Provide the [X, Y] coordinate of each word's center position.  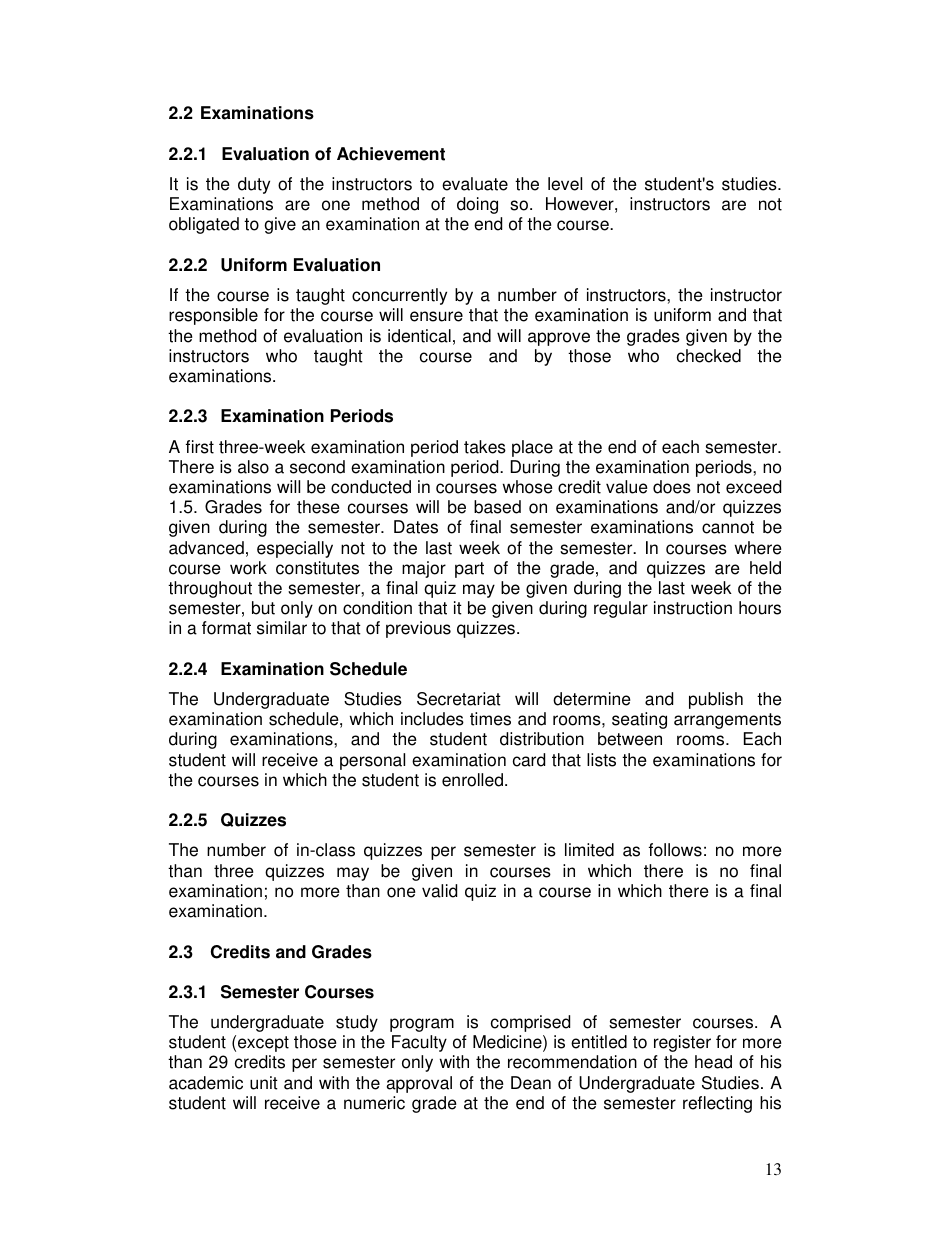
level [565, 184]
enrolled [474, 780]
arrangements [727, 721]
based [497, 507]
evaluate [475, 184]
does [672, 487]
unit [264, 1083]
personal [372, 761]
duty [254, 185]
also [253, 467]
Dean [531, 1083]
